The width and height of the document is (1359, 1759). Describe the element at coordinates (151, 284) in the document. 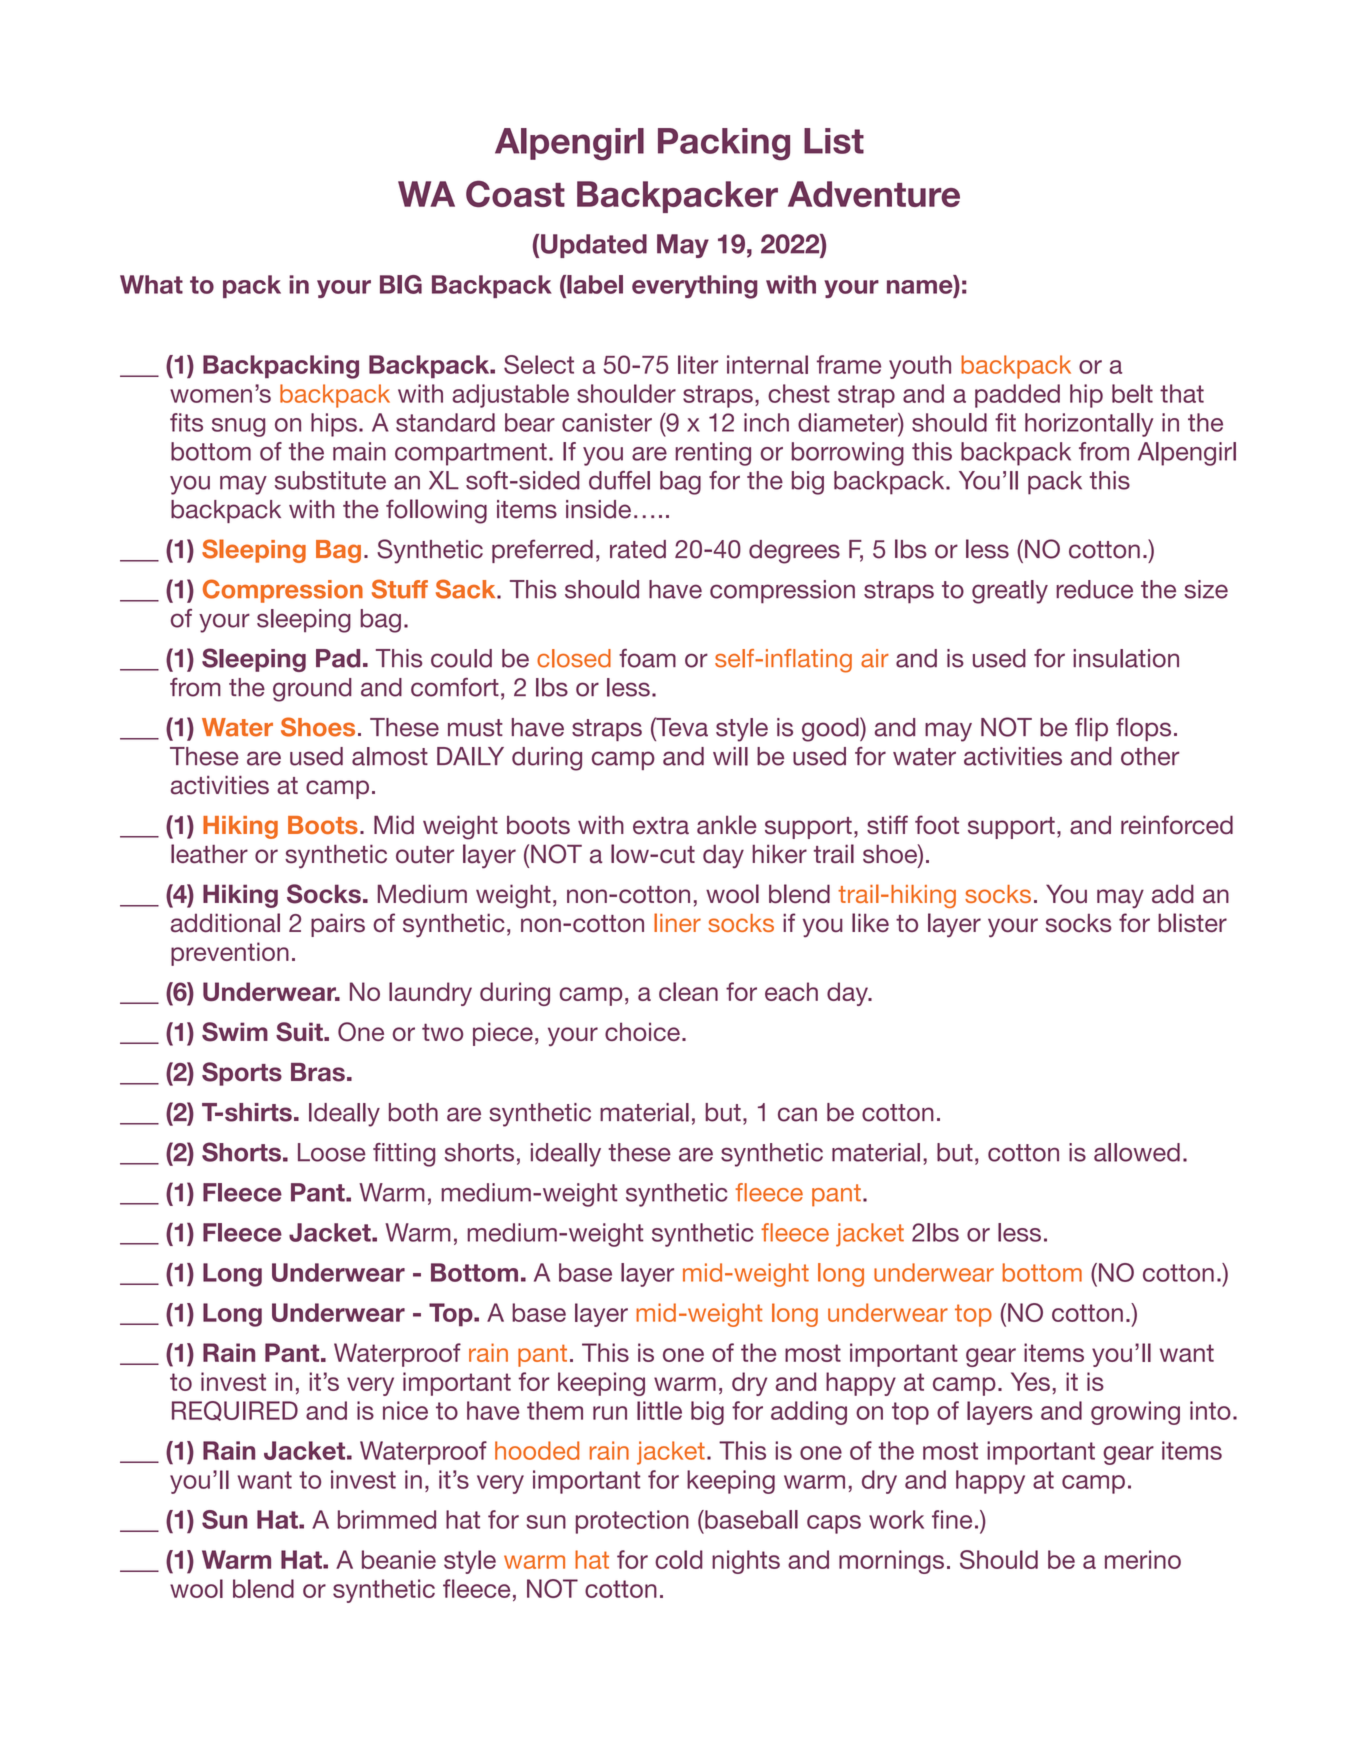

I see `What` at that location.
